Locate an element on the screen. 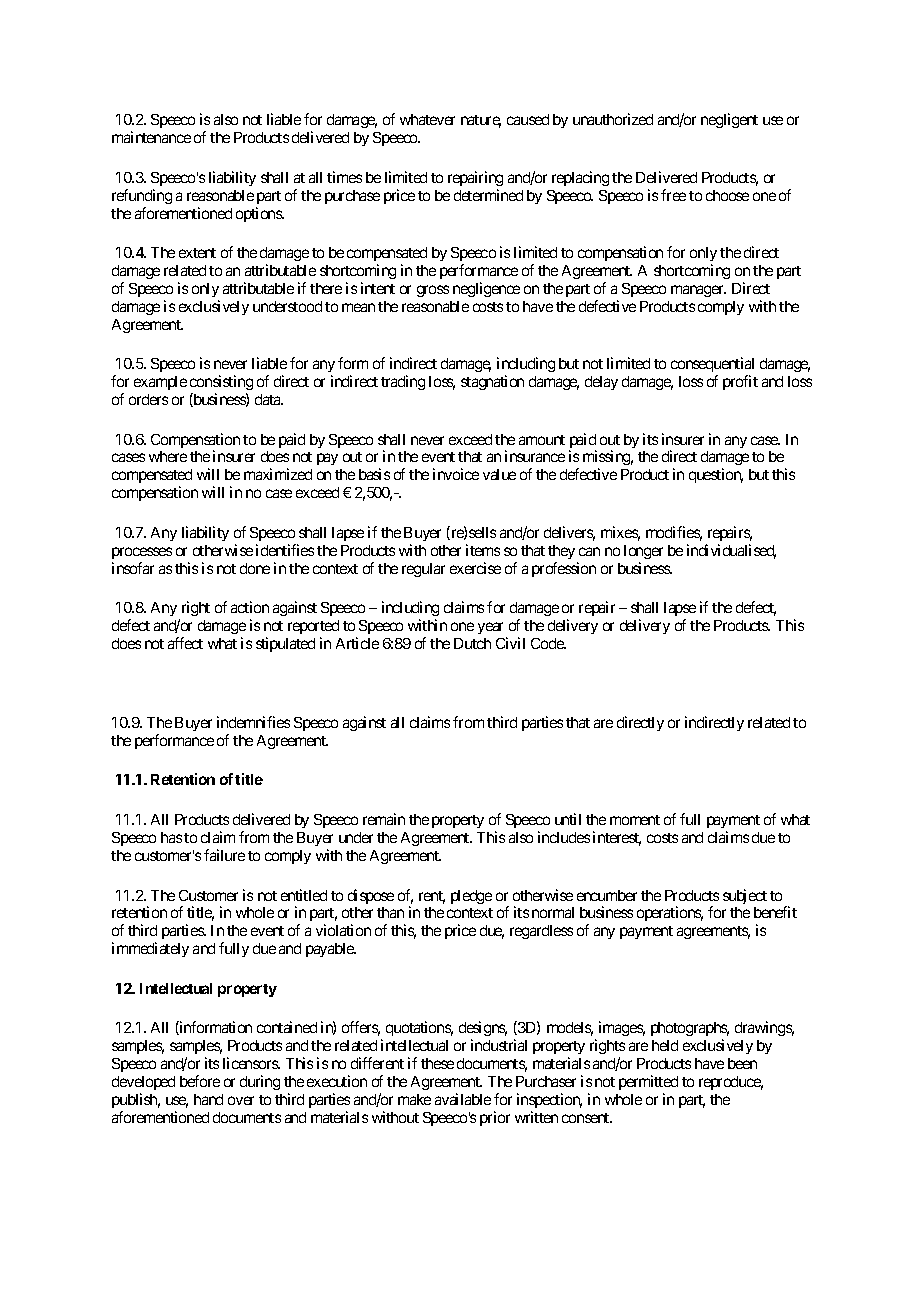 This screenshot has height=1308, width=924. affect is located at coordinates (185, 643).
